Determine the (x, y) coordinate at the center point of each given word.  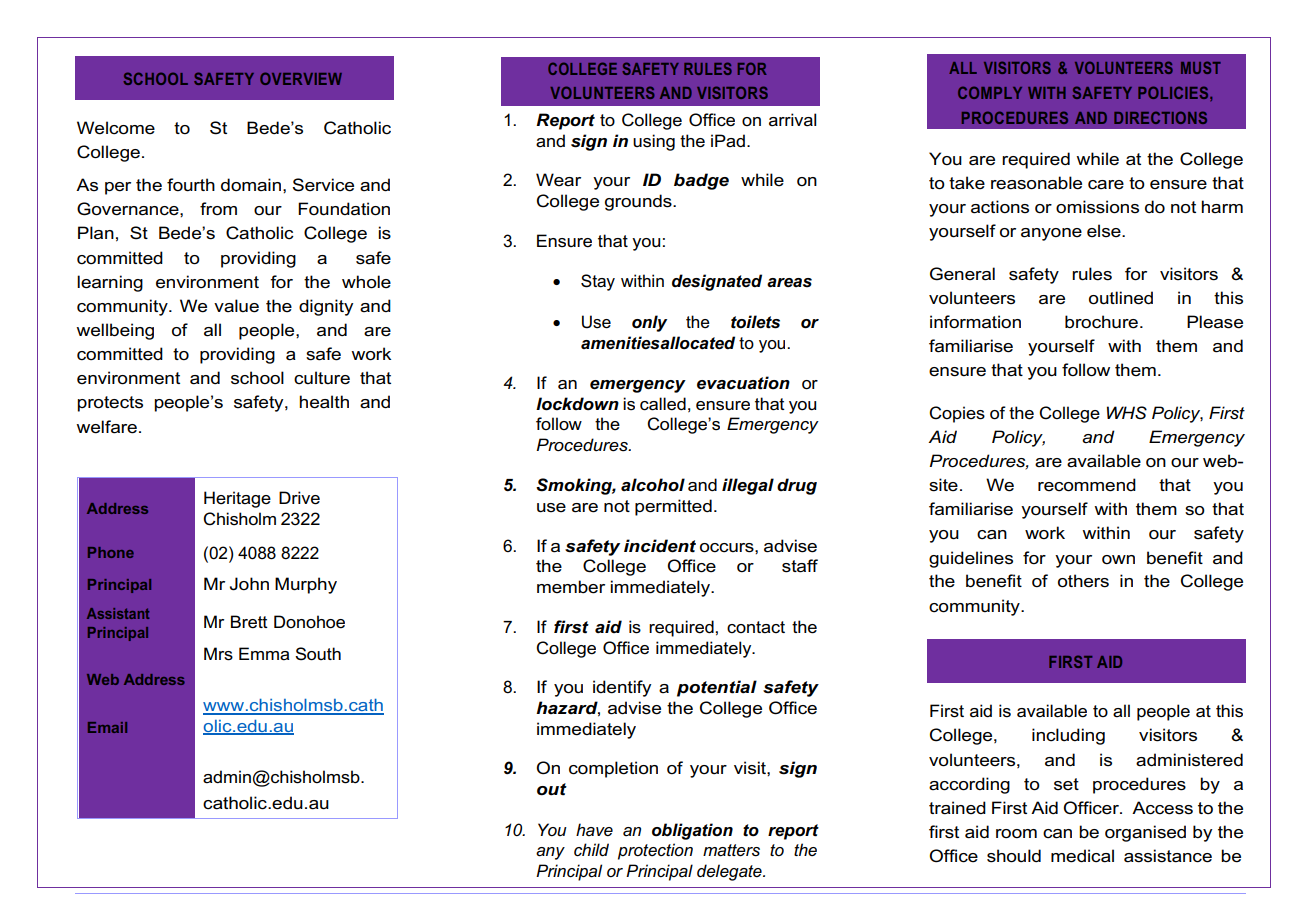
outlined (1121, 298)
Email (107, 727)
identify (622, 688)
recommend (1087, 485)
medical (1082, 856)
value (236, 306)
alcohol (653, 485)
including (1068, 736)
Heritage (237, 499)
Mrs (218, 654)
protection (655, 851)
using (654, 142)
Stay (598, 282)
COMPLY (990, 92)
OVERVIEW (301, 78)
